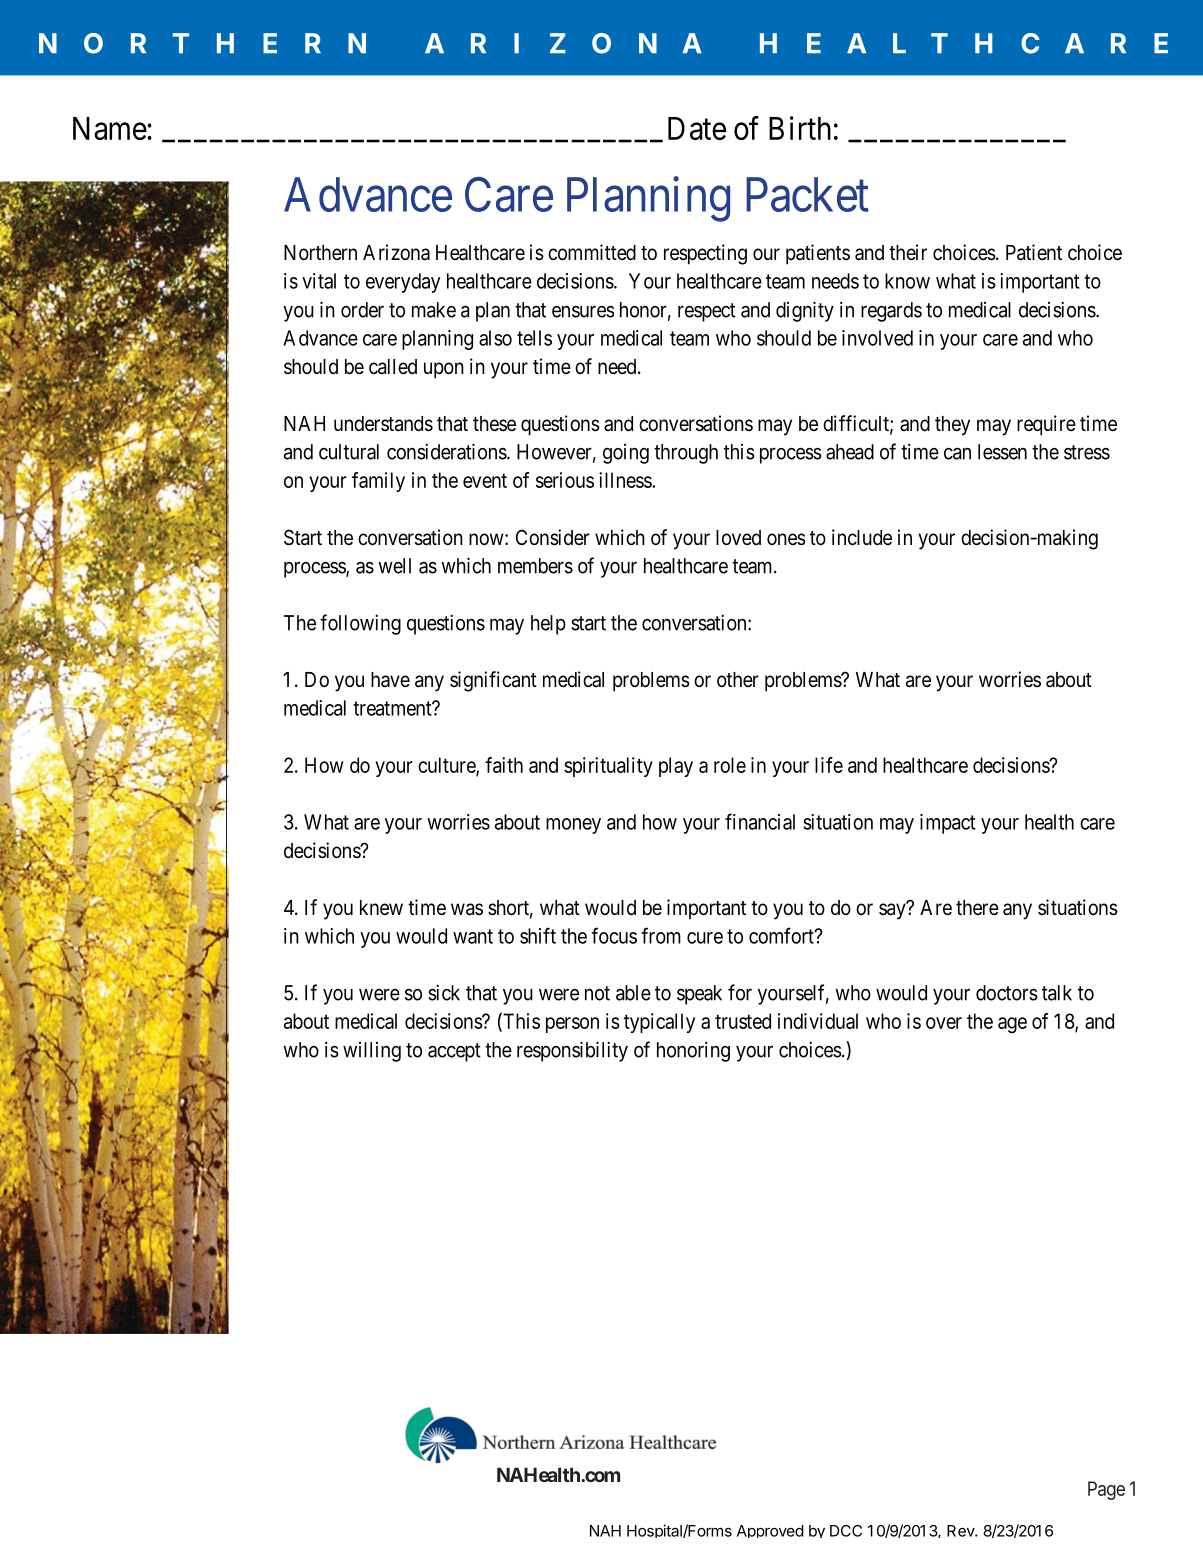 The width and height of the image is (1203, 1556). Describe the element at coordinates (548, 625) in the image. I see `help` at that location.
